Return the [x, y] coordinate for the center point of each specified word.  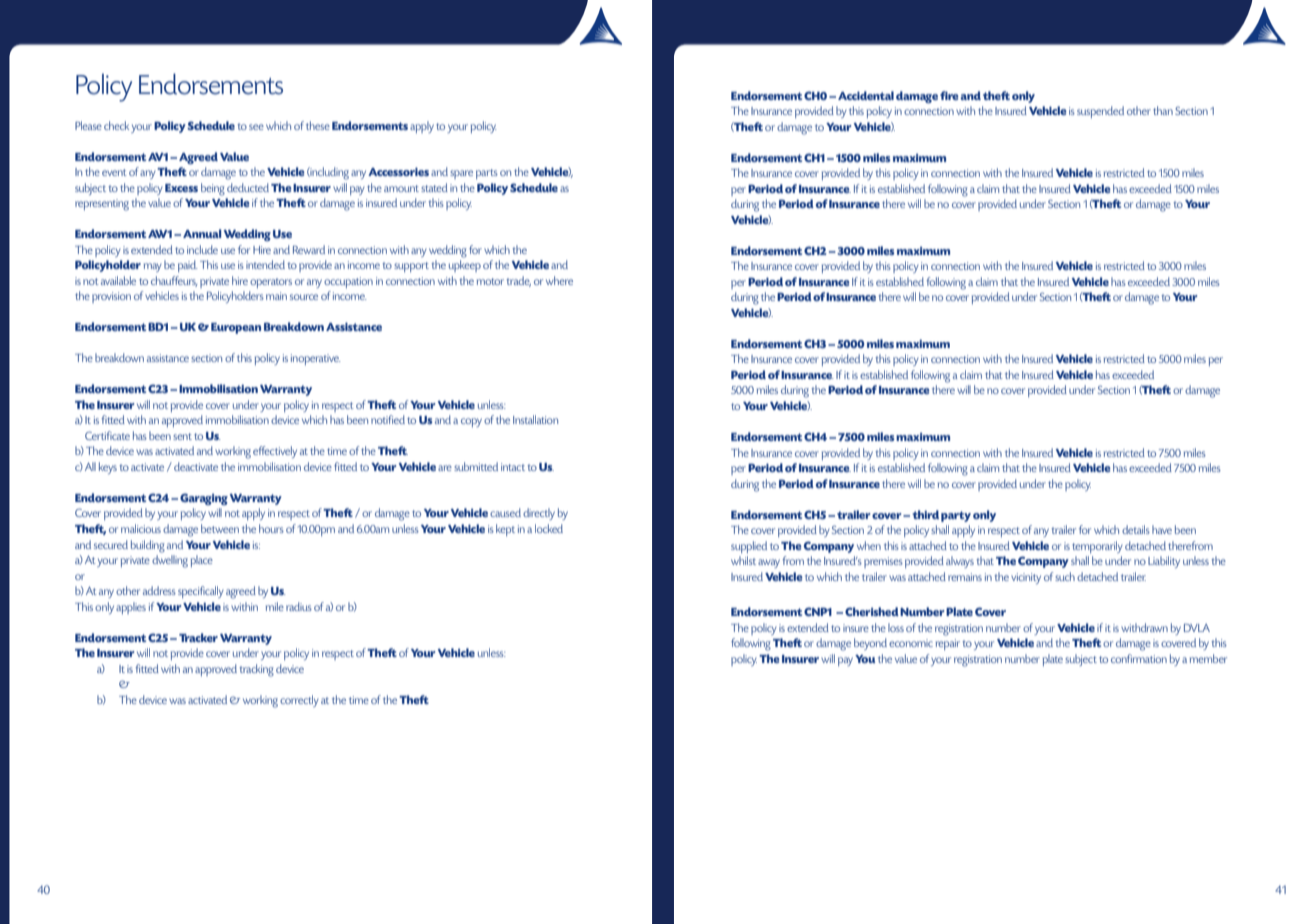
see [256, 127]
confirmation [1139, 658]
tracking [256, 670]
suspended [1100, 112]
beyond [870, 644]
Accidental [866, 95]
